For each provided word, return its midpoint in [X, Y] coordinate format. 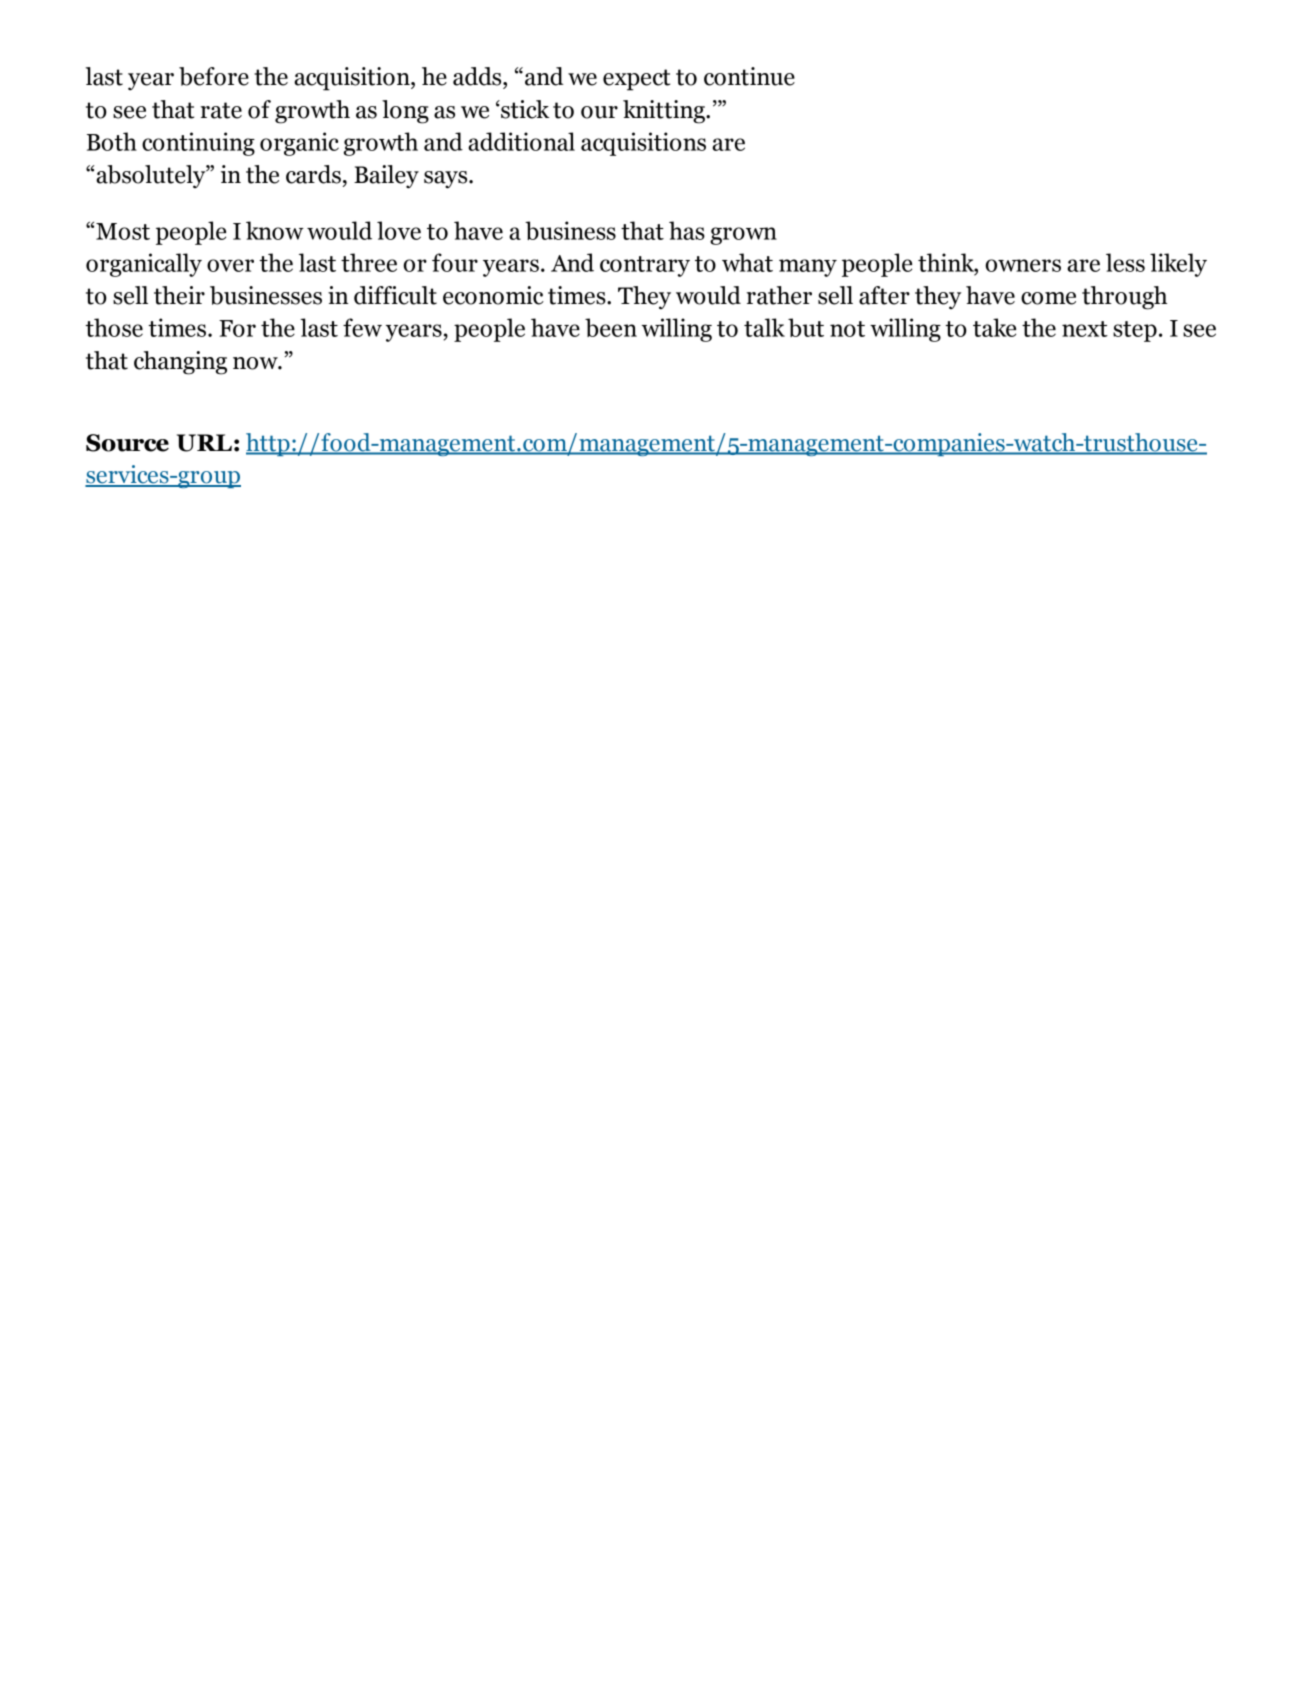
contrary [645, 266]
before [214, 76]
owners [1023, 265]
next [1085, 329]
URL [204, 443]
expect [636, 80]
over [230, 265]
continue [749, 76]
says [447, 180]
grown [743, 236]
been [611, 327]
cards [313, 174]
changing [180, 363]
